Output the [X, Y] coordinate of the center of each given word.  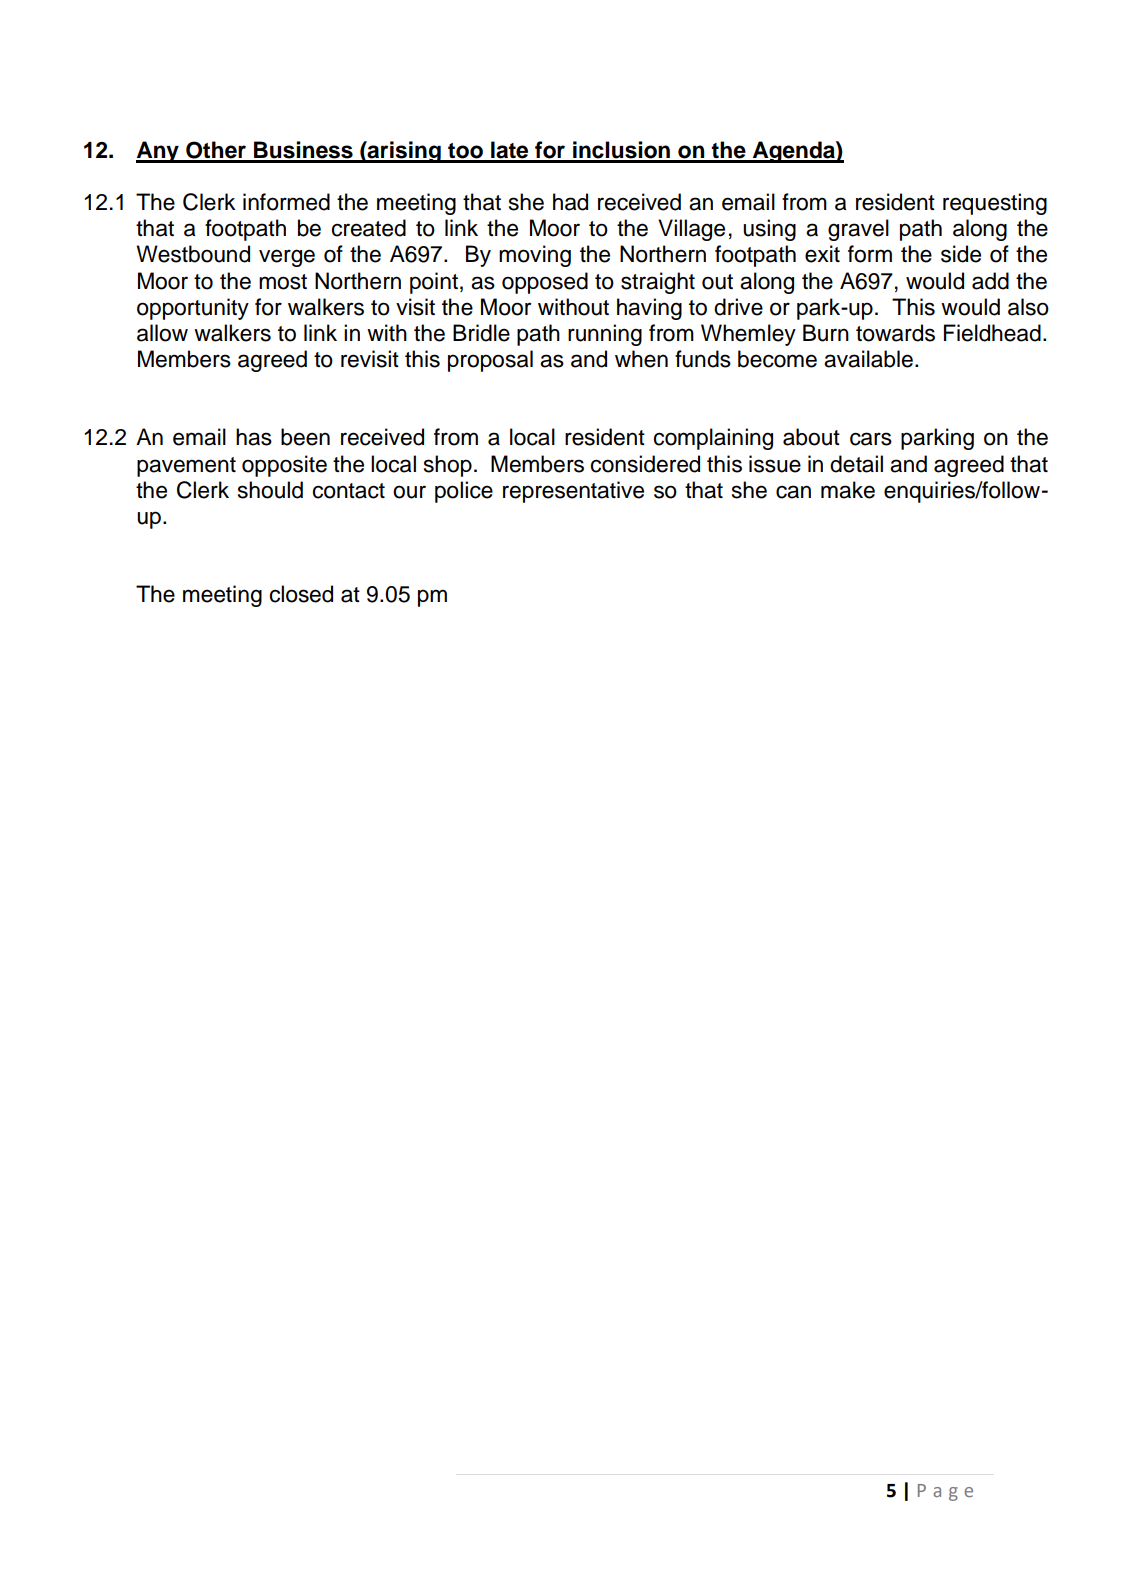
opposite [284, 466]
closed [301, 594]
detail [856, 464]
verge [287, 258]
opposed [545, 283]
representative [573, 492]
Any [158, 152]
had [570, 202]
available [868, 359]
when [641, 359]
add [990, 281]
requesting [995, 204]
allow [162, 333]
